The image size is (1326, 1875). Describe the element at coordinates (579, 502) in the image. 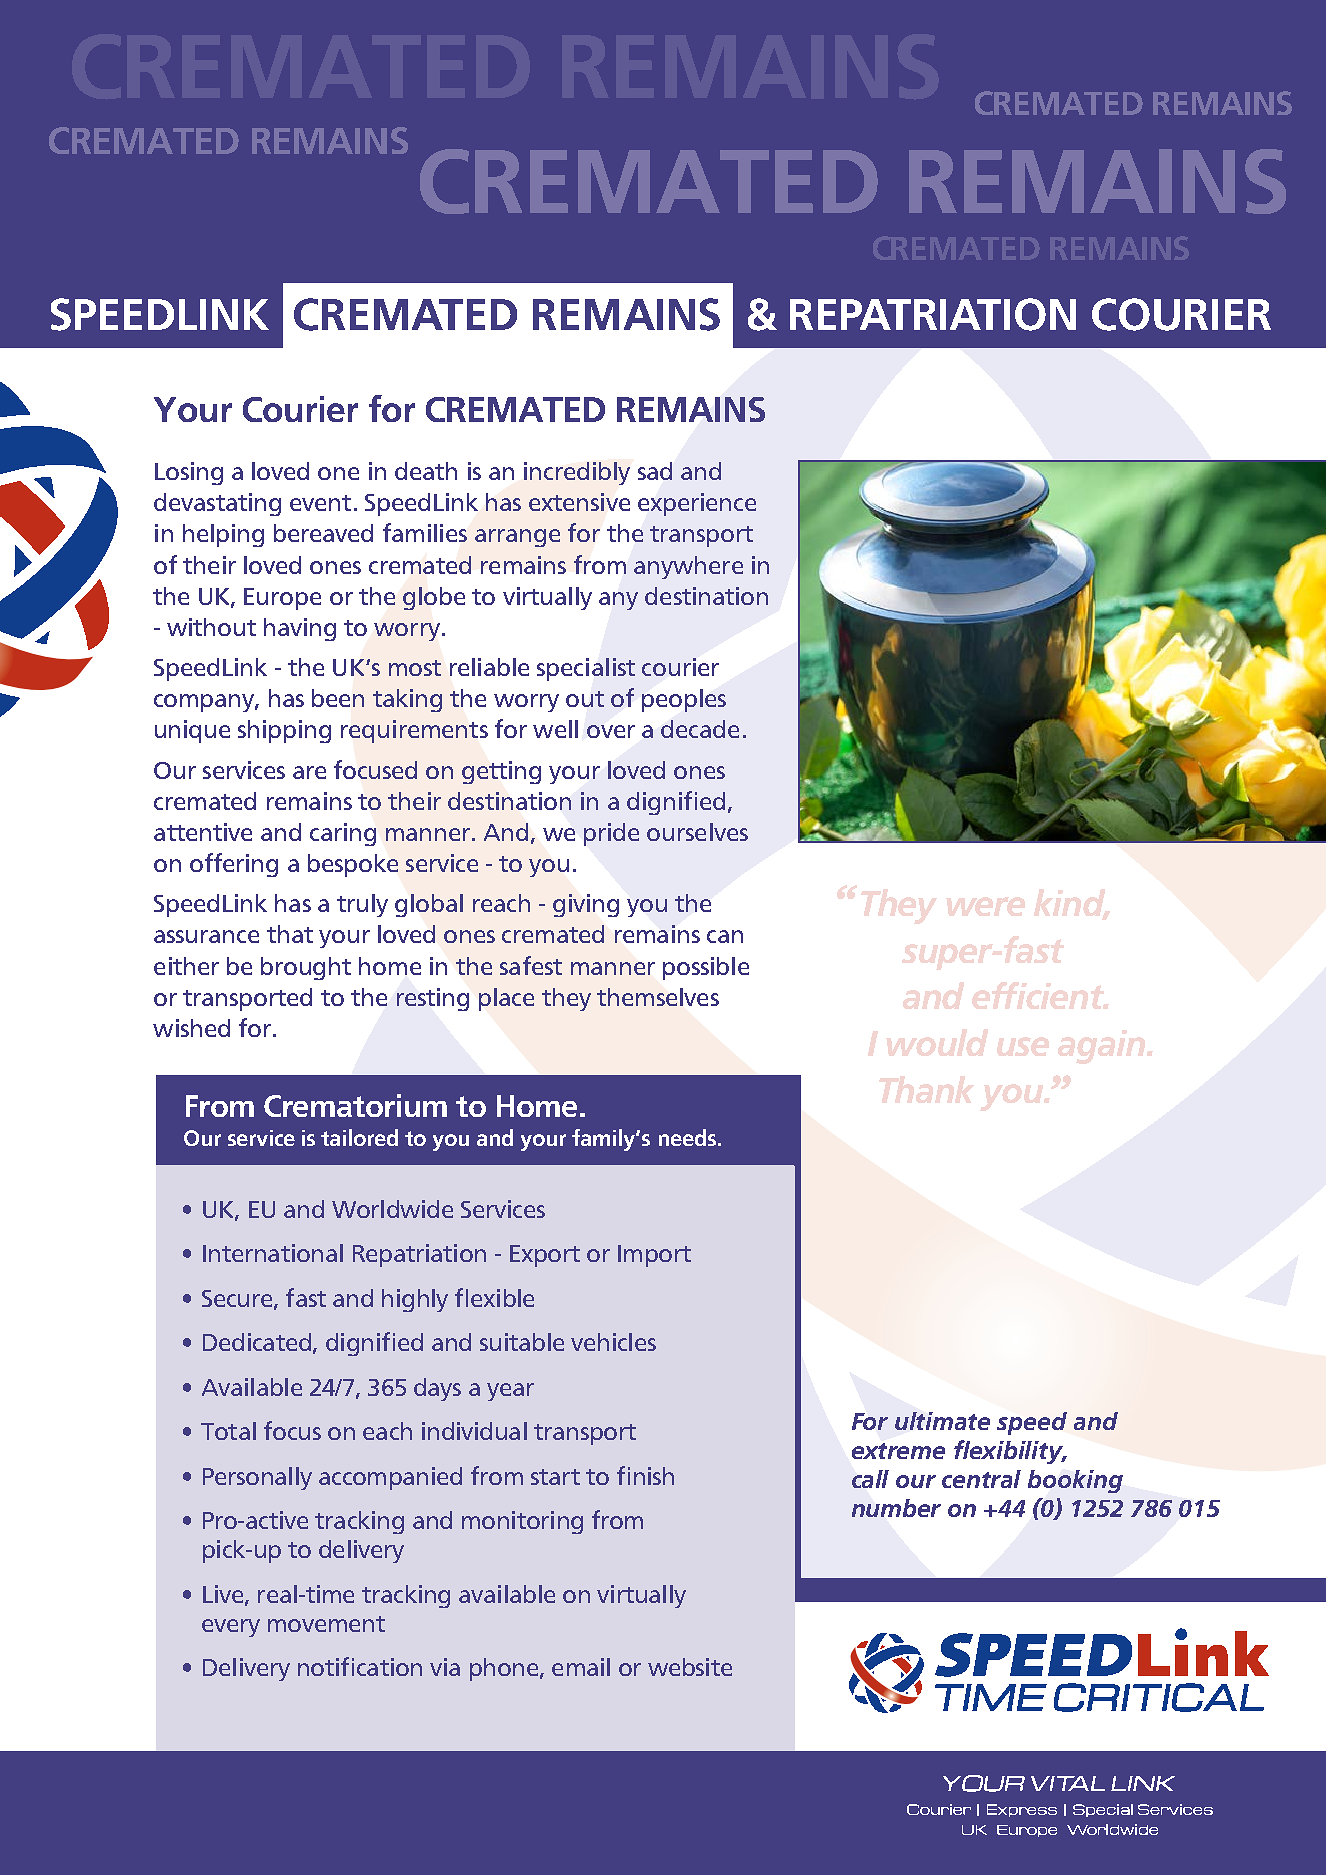

I see `extensive` at that location.
